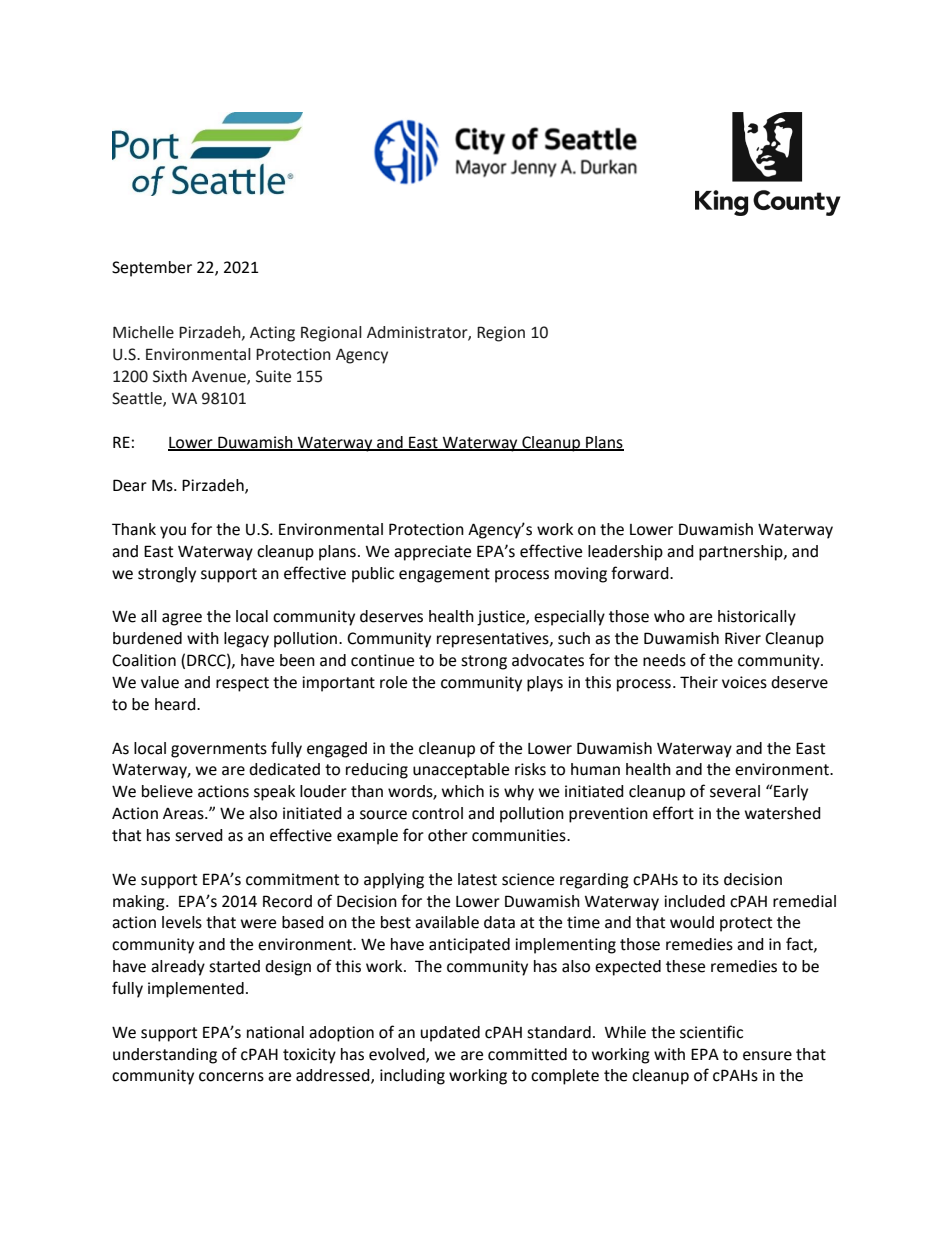  Describe the element at coordinates (242, 684) in the document. I see `respect` at that location.
